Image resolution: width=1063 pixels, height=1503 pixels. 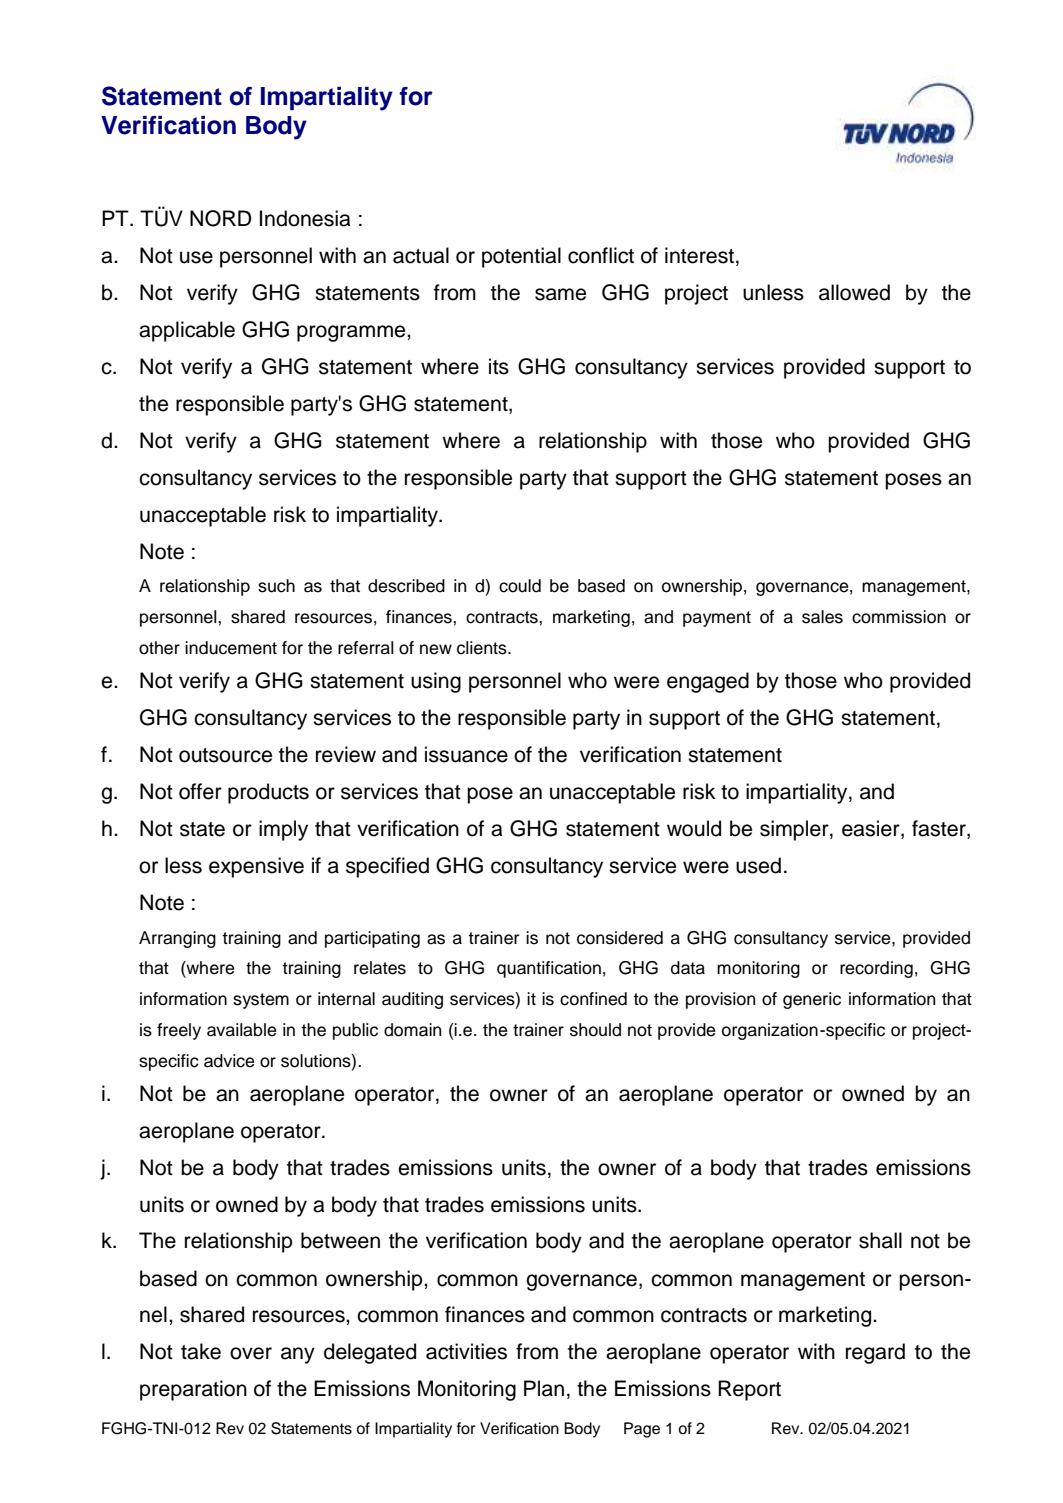 What do you see at coordinates (872, 829) in the image?
I see `easier` at bounding box center [872, 829].
